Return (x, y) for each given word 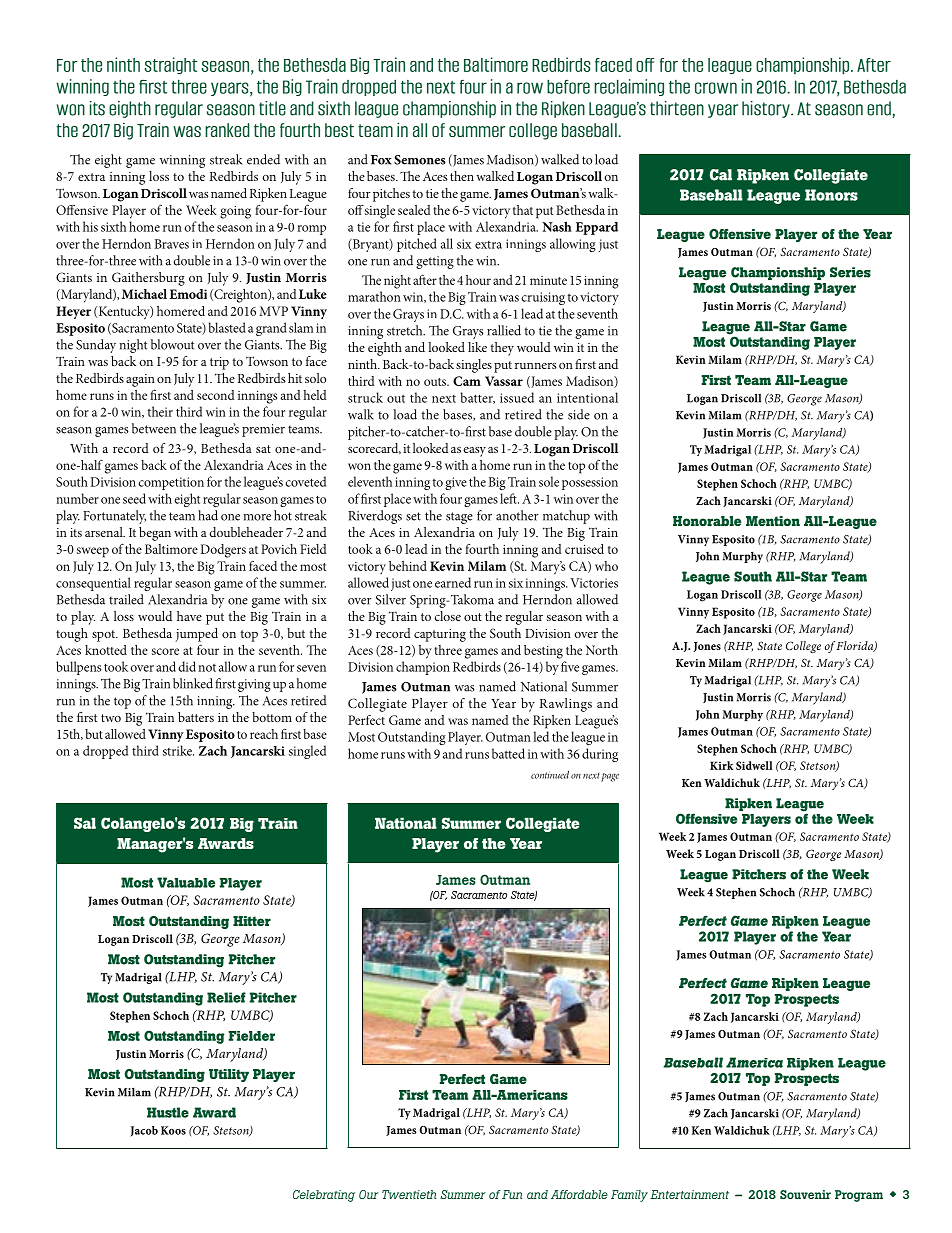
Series (850, 272)
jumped (196, 635)
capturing (440, 635)
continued (550, 774)
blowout (172, 344)
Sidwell (754, 765)
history (767, 109)
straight (170, 65)
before (568, 86)
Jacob (144, 1131)
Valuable (186, 882)
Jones (707, 647)
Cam (467, 381)
